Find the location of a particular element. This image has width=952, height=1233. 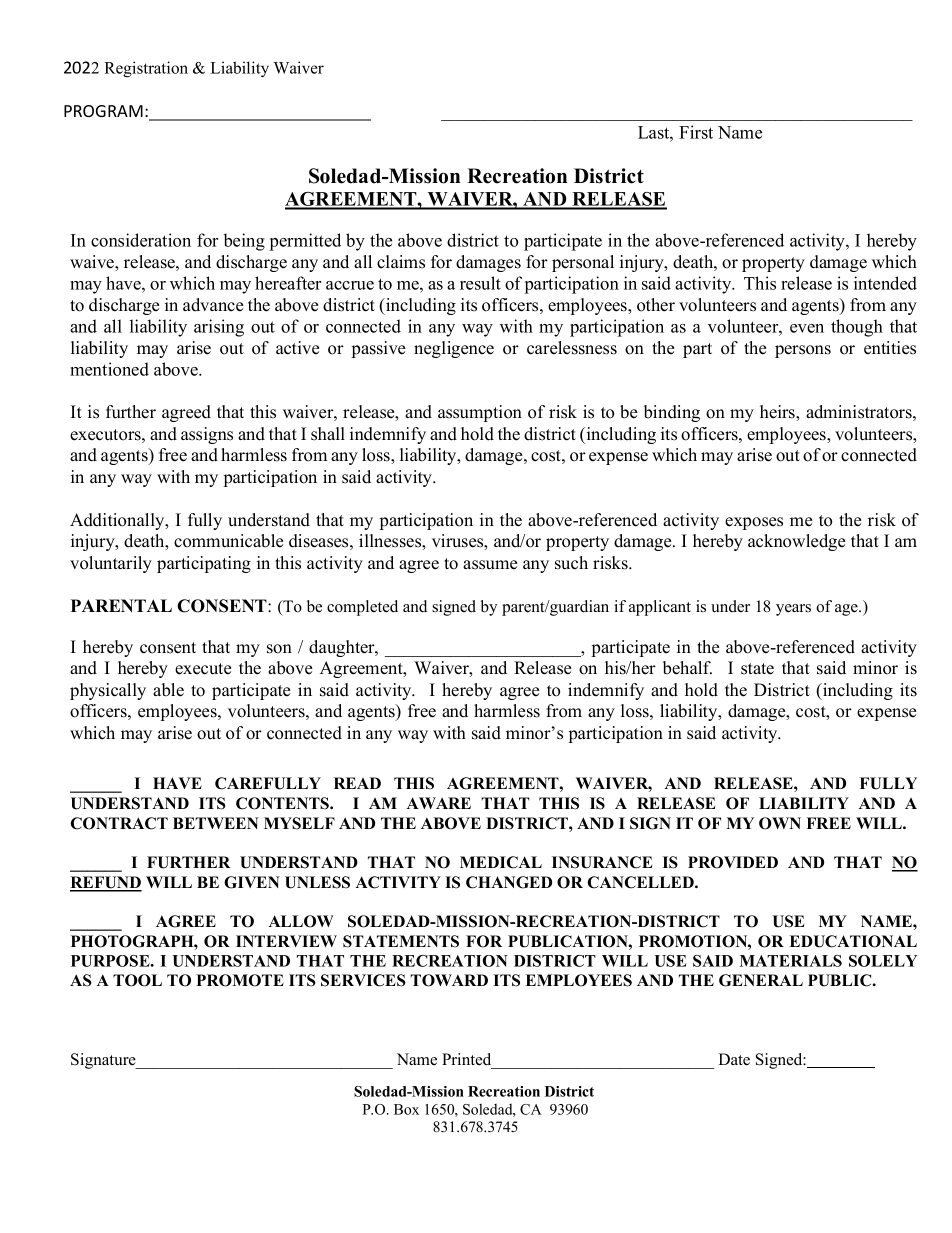

intended is located at coordinates (885, 283).
